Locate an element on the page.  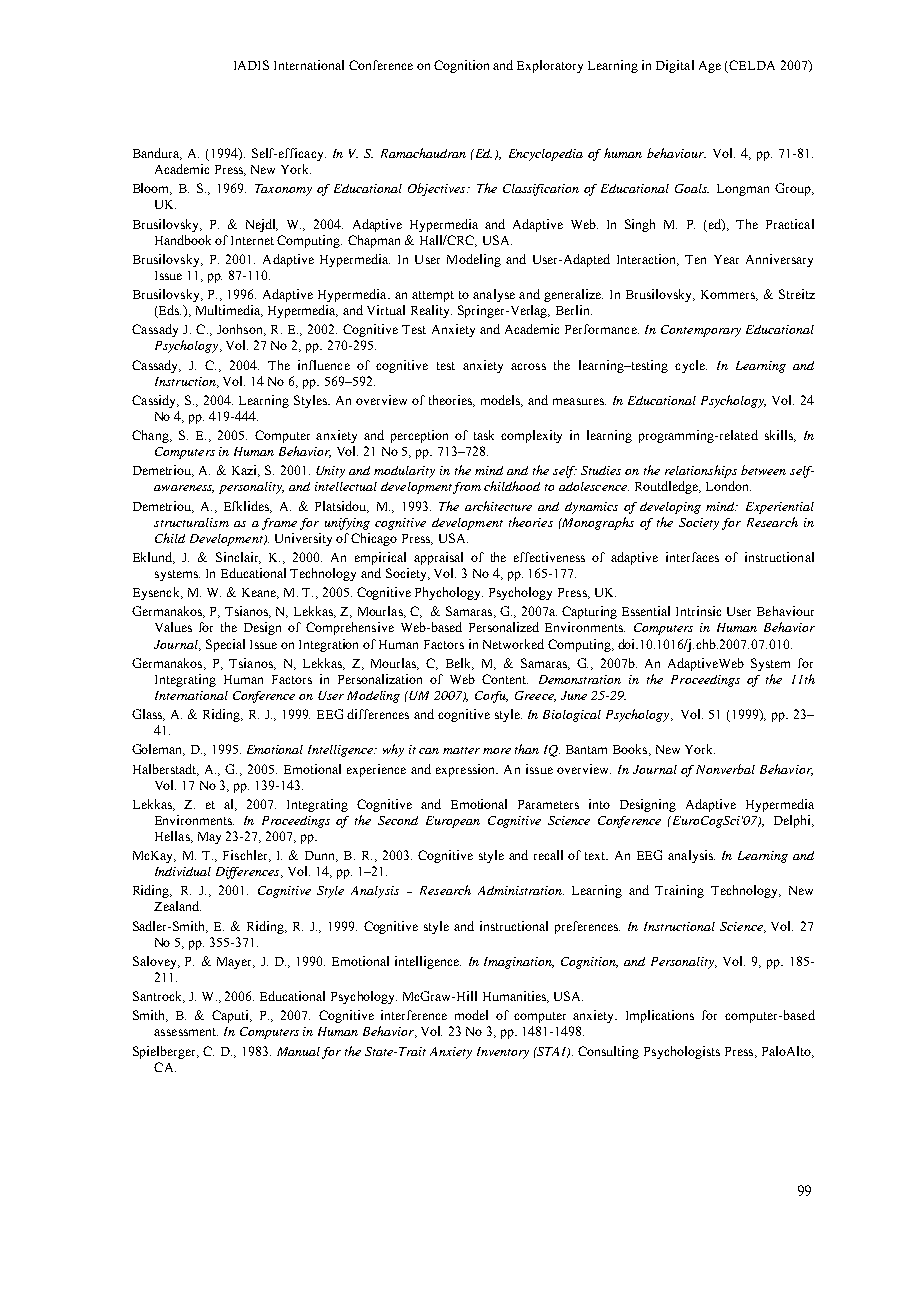
assessment is located at coordinates (186, 1032).
